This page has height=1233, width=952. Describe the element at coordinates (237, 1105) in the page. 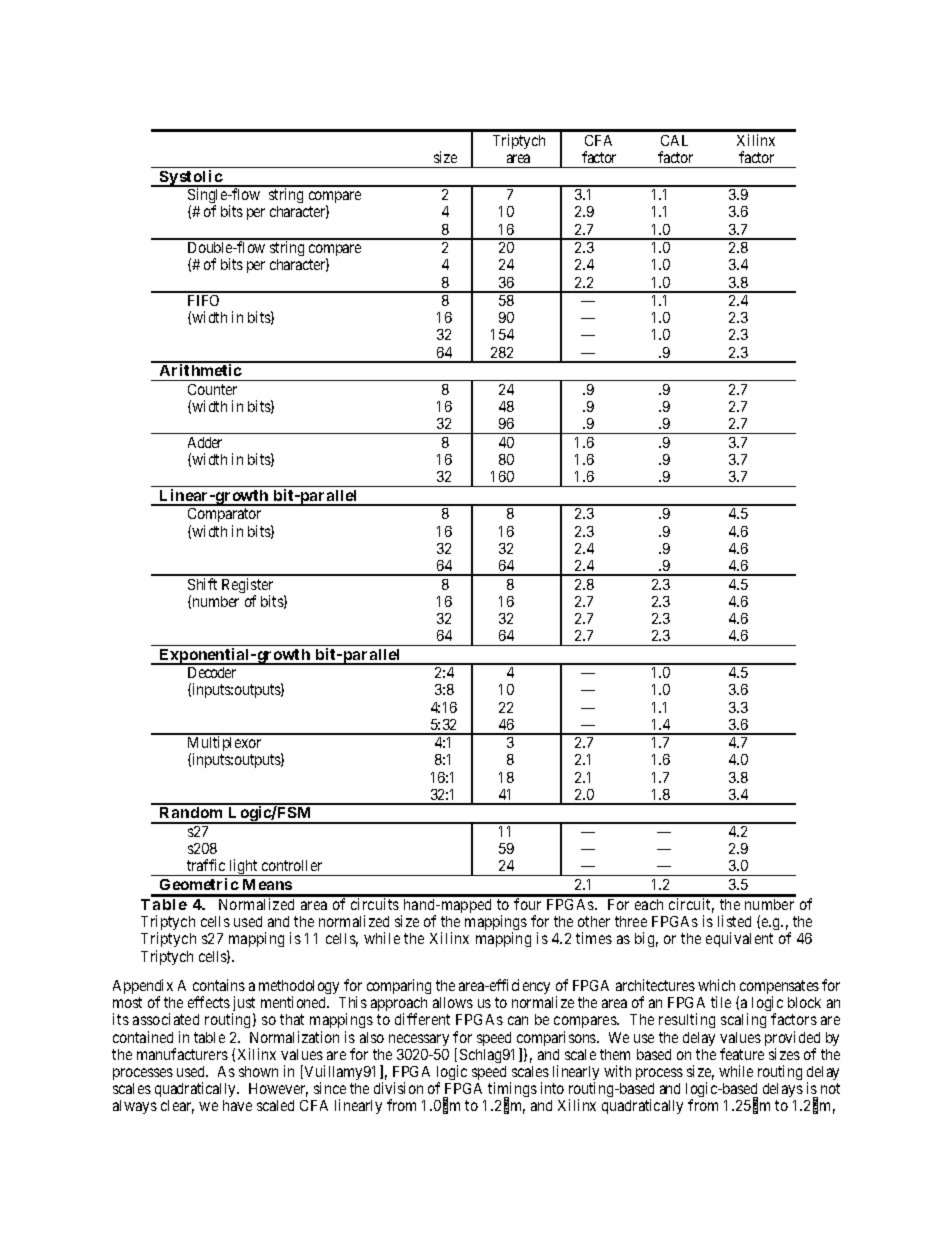

I see `have` at that location.
